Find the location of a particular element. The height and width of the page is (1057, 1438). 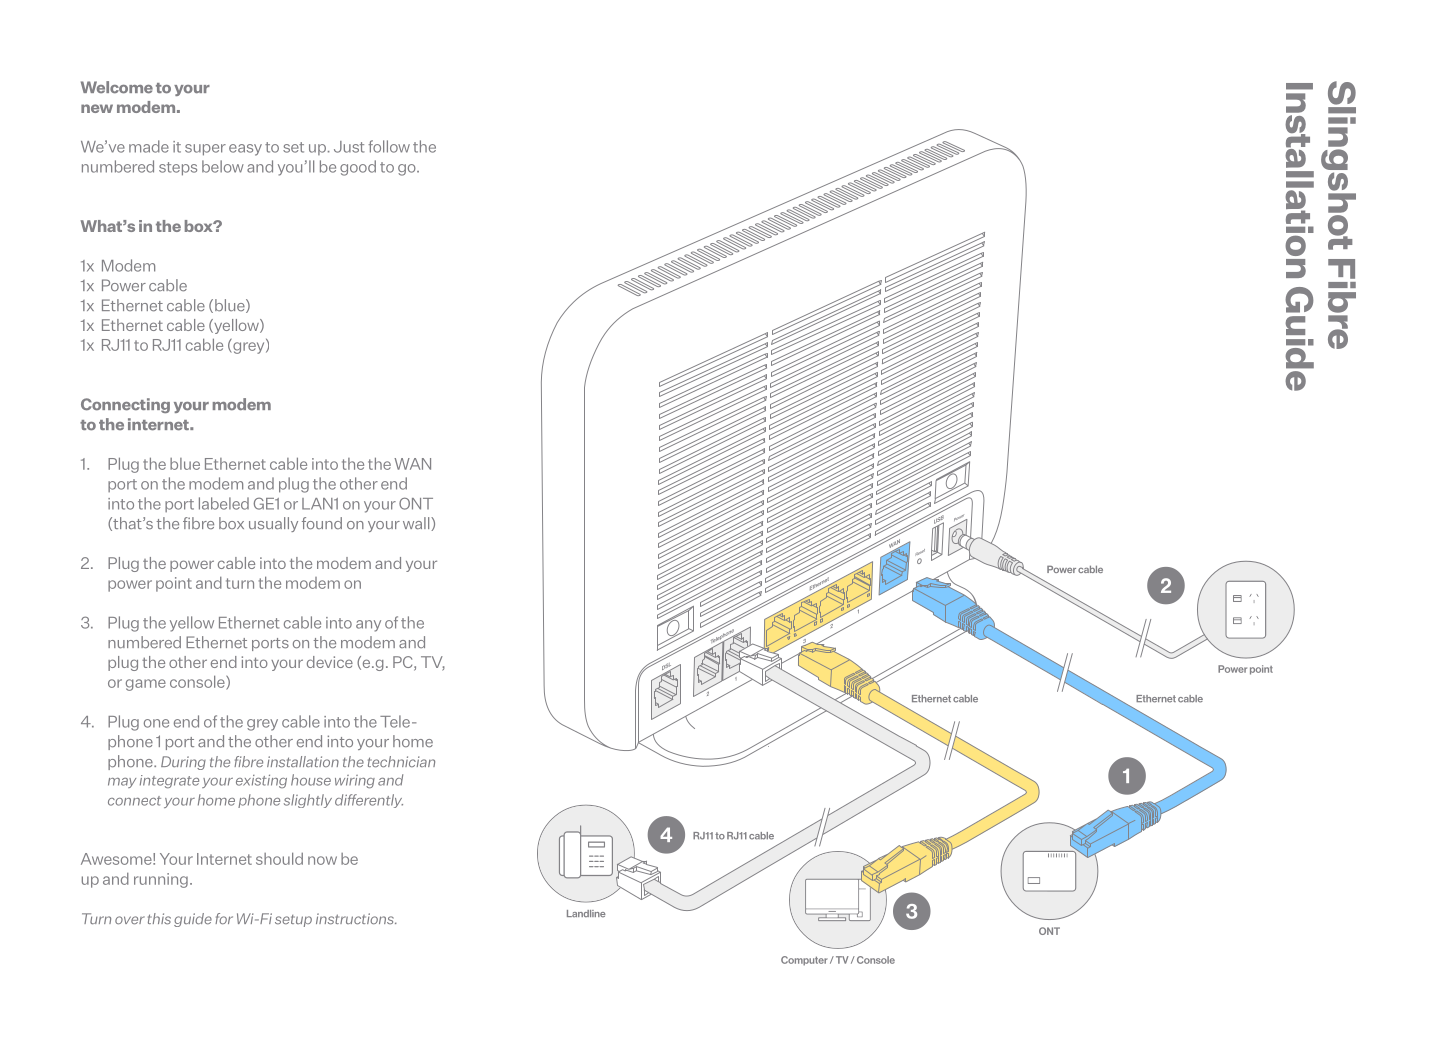

device is located at coordinates (330, 662).
